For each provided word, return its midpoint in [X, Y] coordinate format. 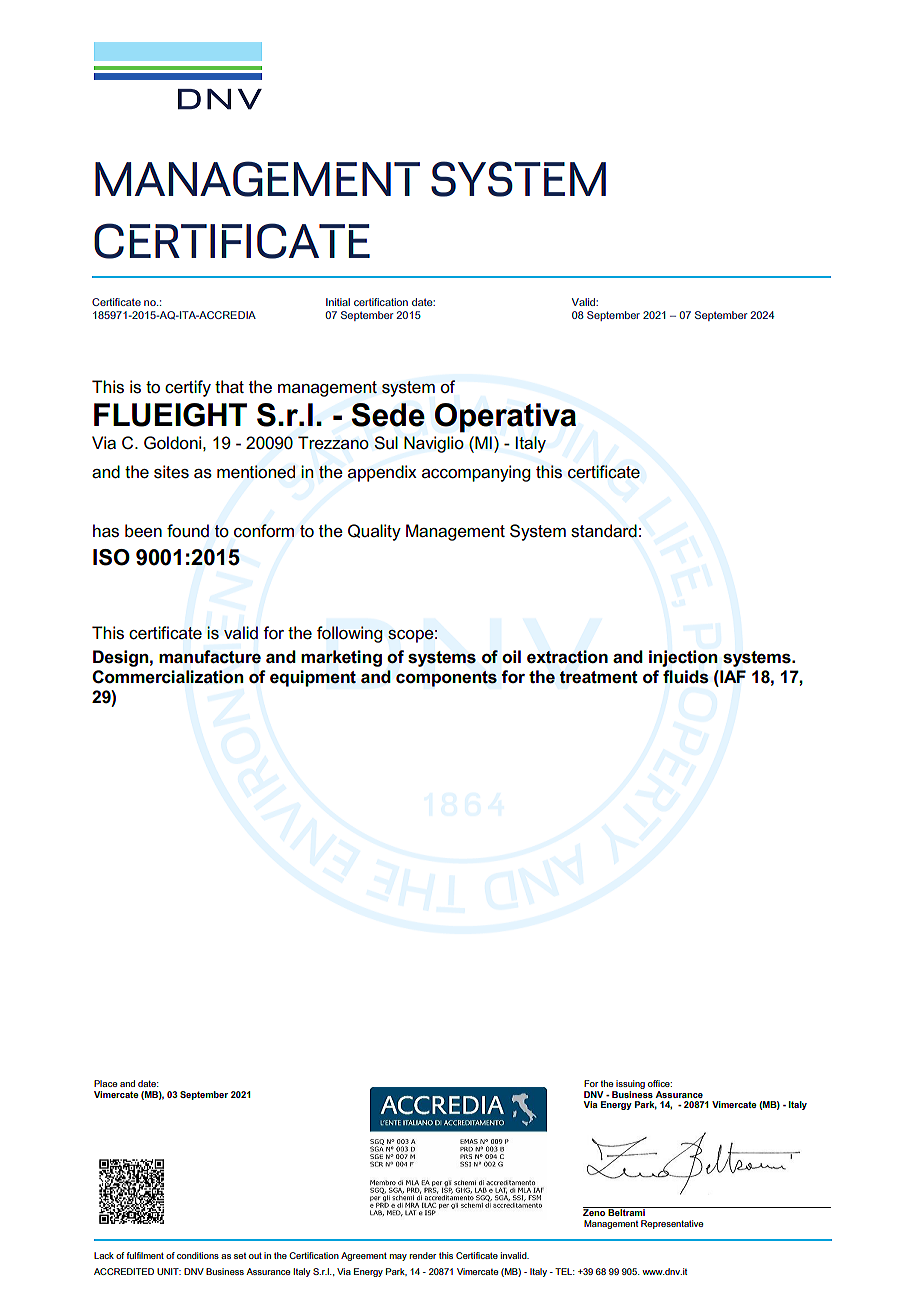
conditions [198, 1255]
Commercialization [167, 677]
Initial [338, 302]
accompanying [476, 473]
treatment [598, 677]
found [188, 531]
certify [188, 388]
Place [105, 1083]
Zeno [595, 1211]
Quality [374, 532]
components [446, 679]
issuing [630, 1084]
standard [604, 531]
